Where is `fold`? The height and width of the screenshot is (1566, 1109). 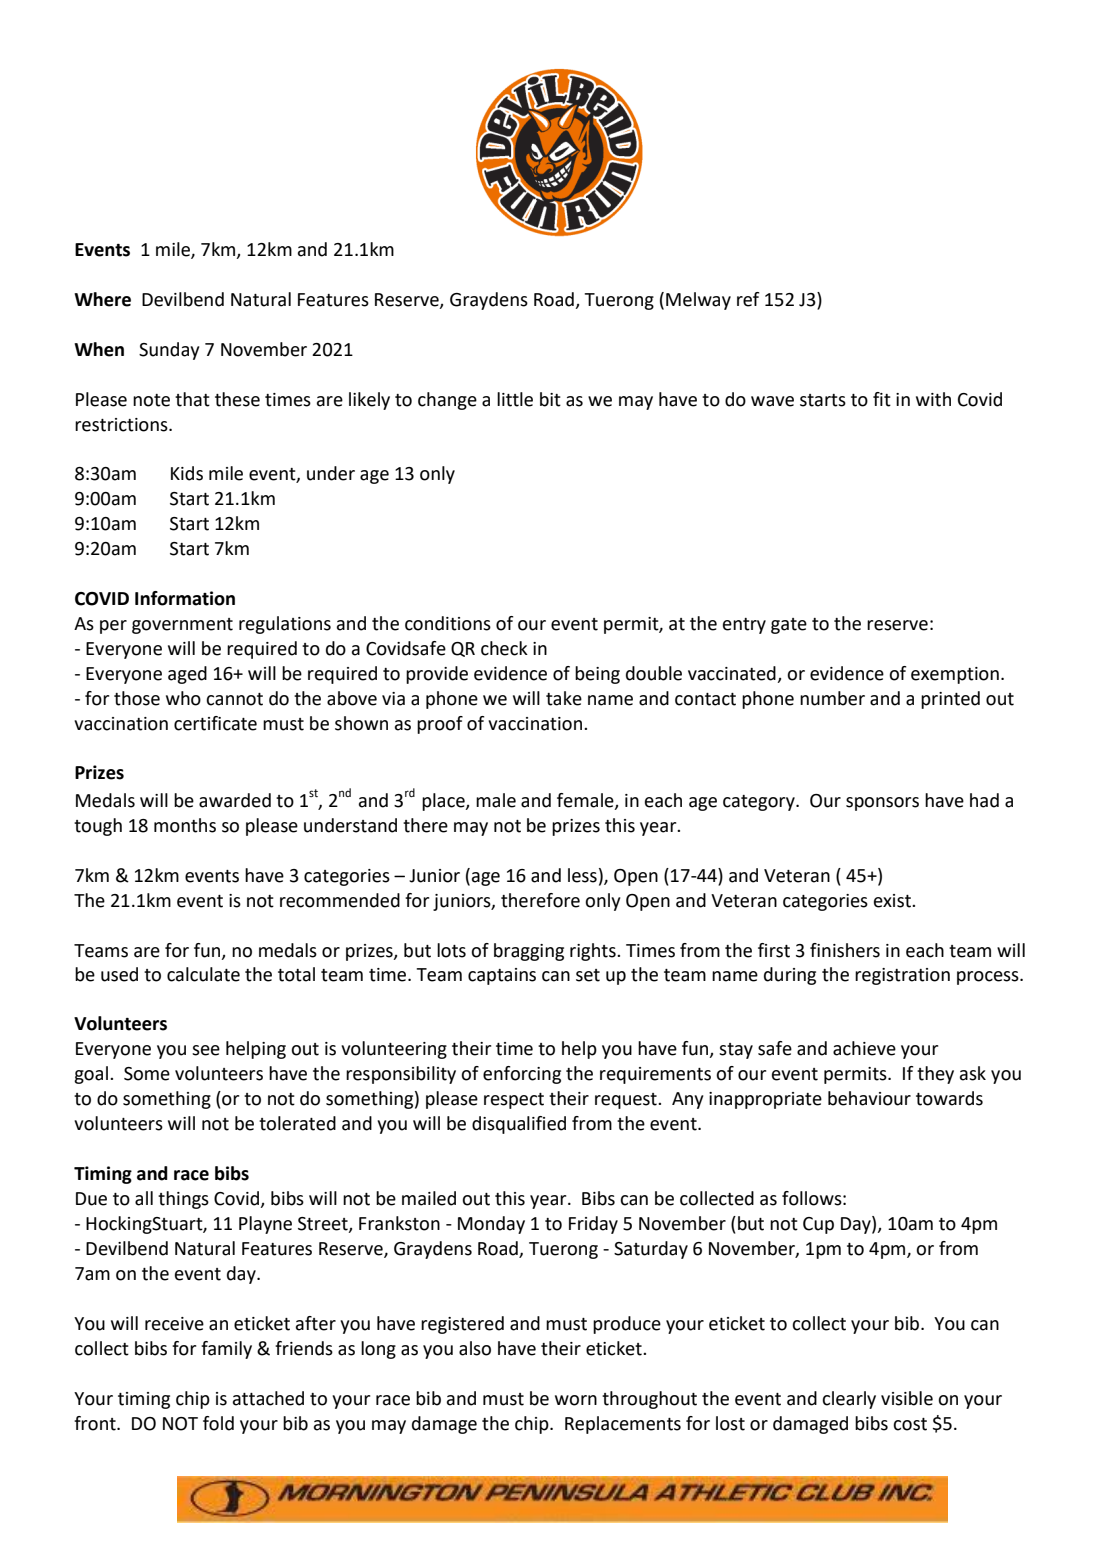 fold is located at coordinates (218, 1423).
